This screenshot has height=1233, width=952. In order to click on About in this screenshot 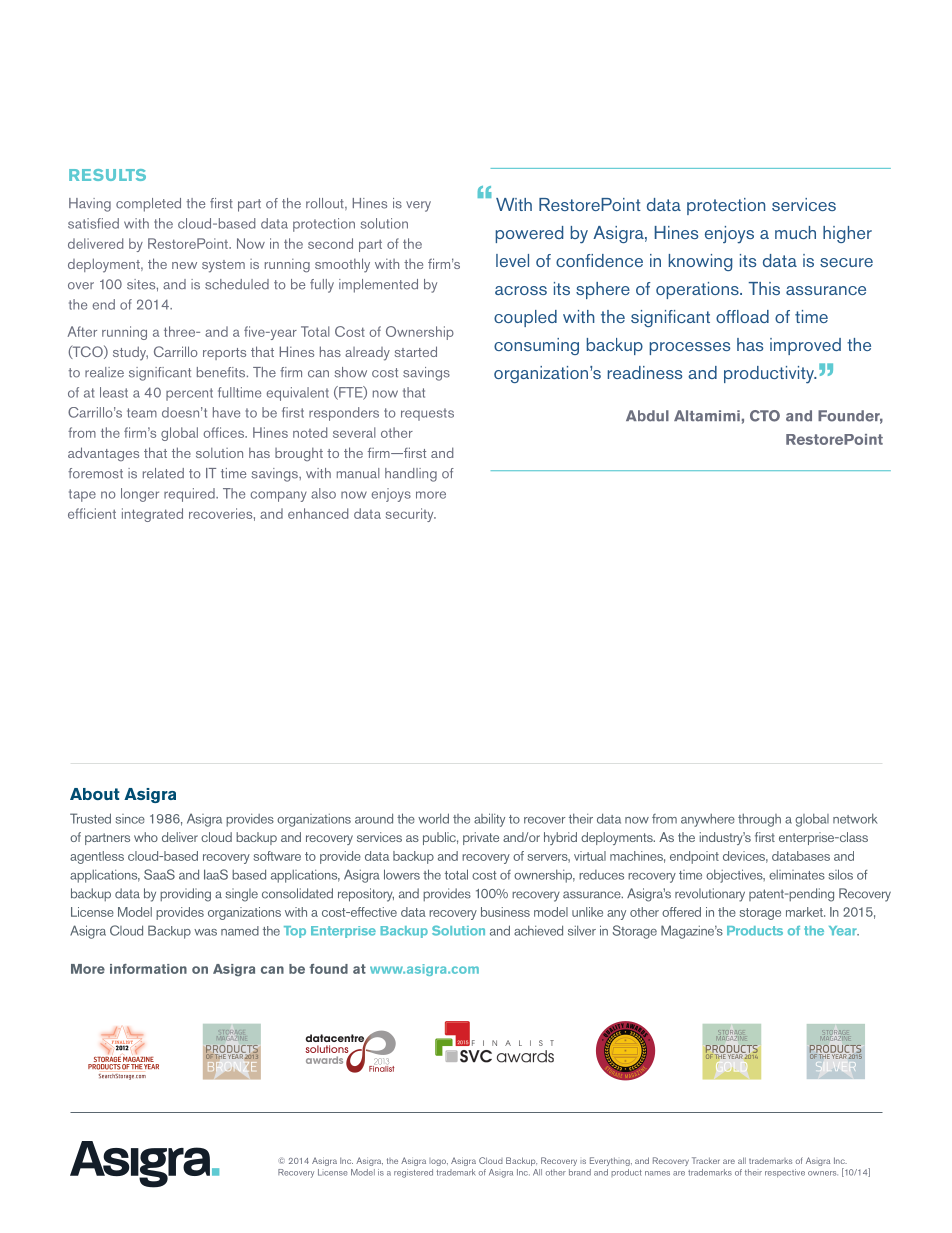, I will do `click(95, 794)`.
